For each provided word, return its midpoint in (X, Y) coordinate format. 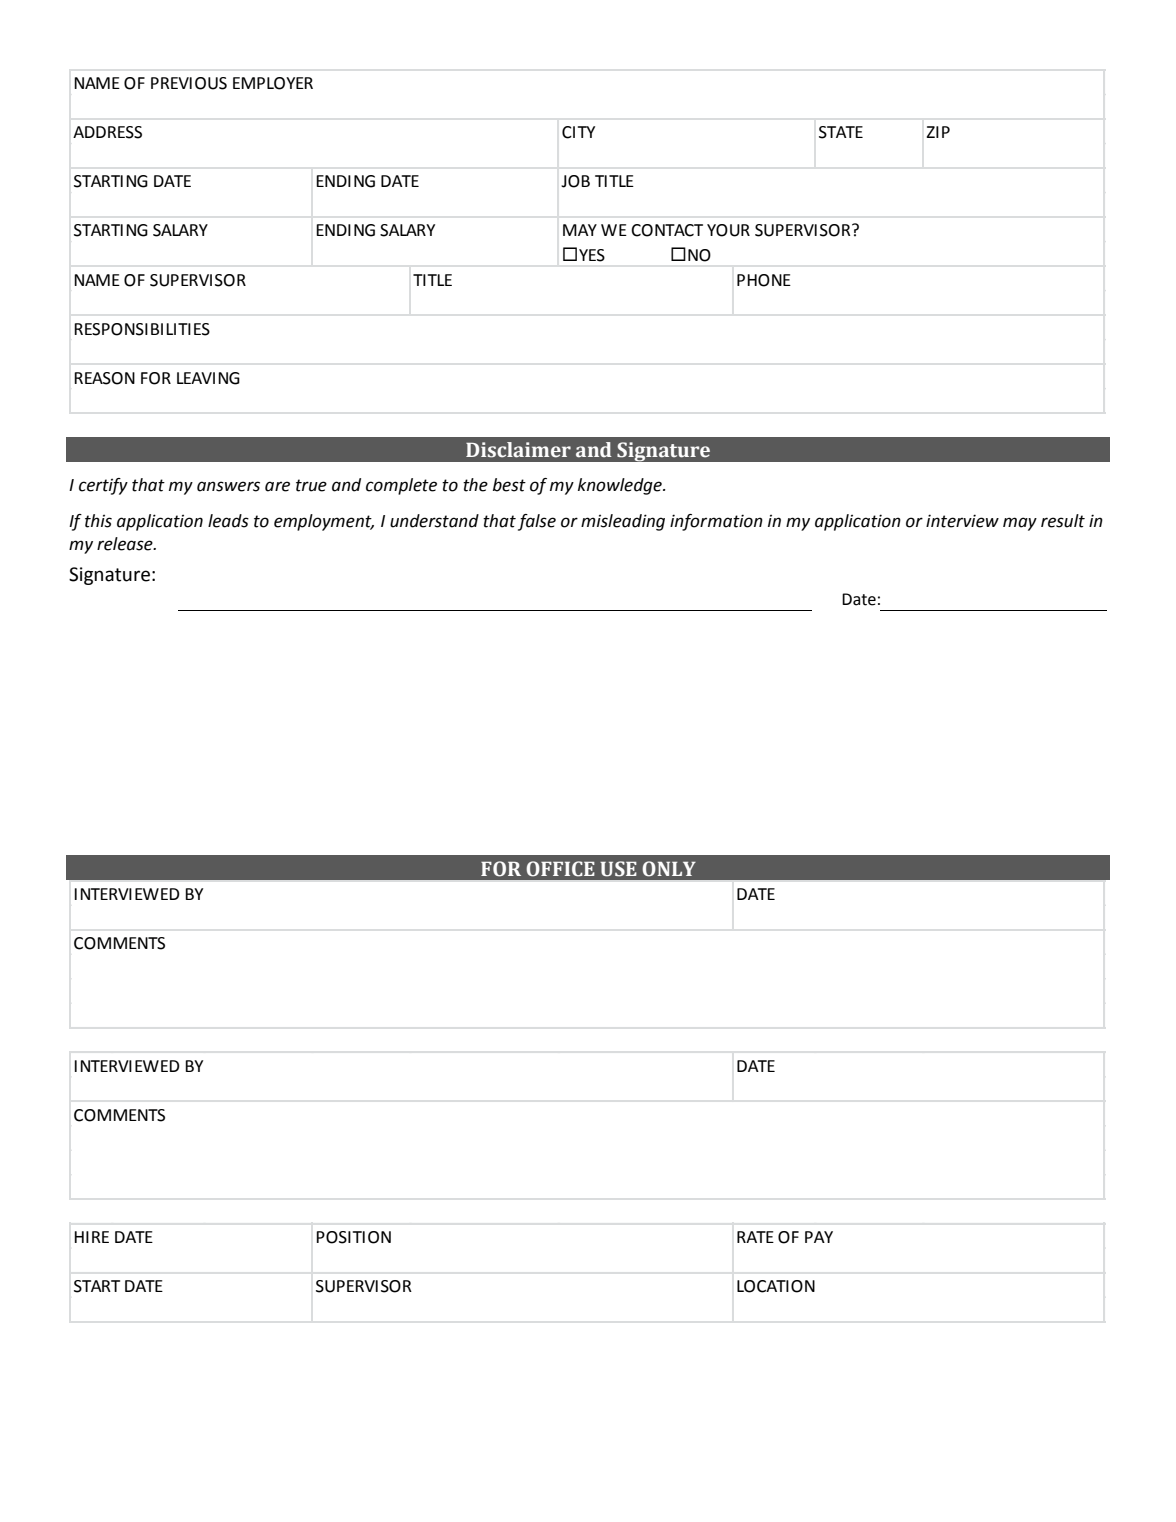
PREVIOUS (189, 83)
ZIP (938, 132)
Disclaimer (518, 450)
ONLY (669, 869)
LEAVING (208, 378)
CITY (578, 132)
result (1063, 521)
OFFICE (560, 869)
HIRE (91, 1237)
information (716, 522)
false (537, 522)
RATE (755, 1237)
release (126, 544)
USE (618, 869)
